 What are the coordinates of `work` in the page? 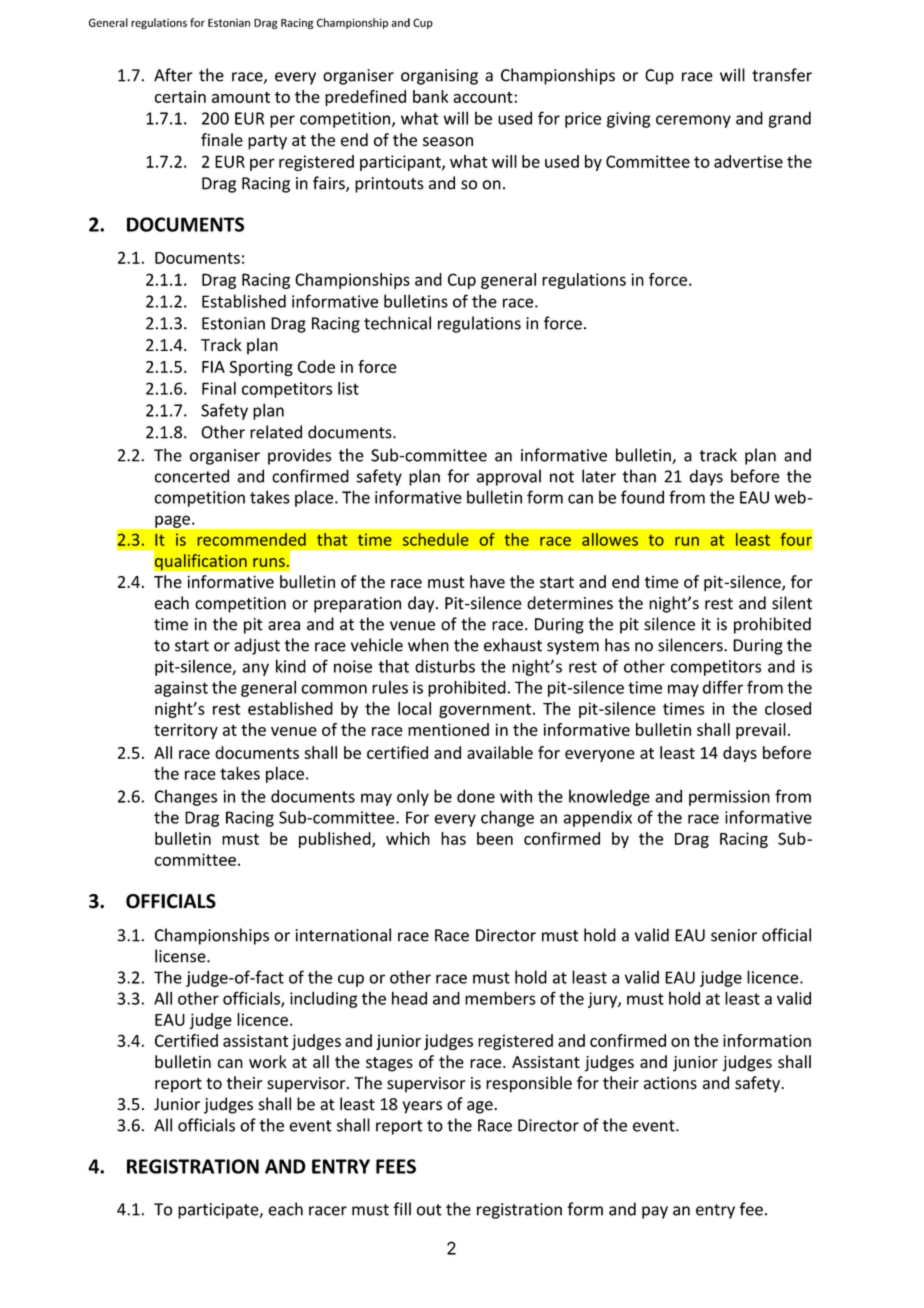 It's located at (268, 1061).
